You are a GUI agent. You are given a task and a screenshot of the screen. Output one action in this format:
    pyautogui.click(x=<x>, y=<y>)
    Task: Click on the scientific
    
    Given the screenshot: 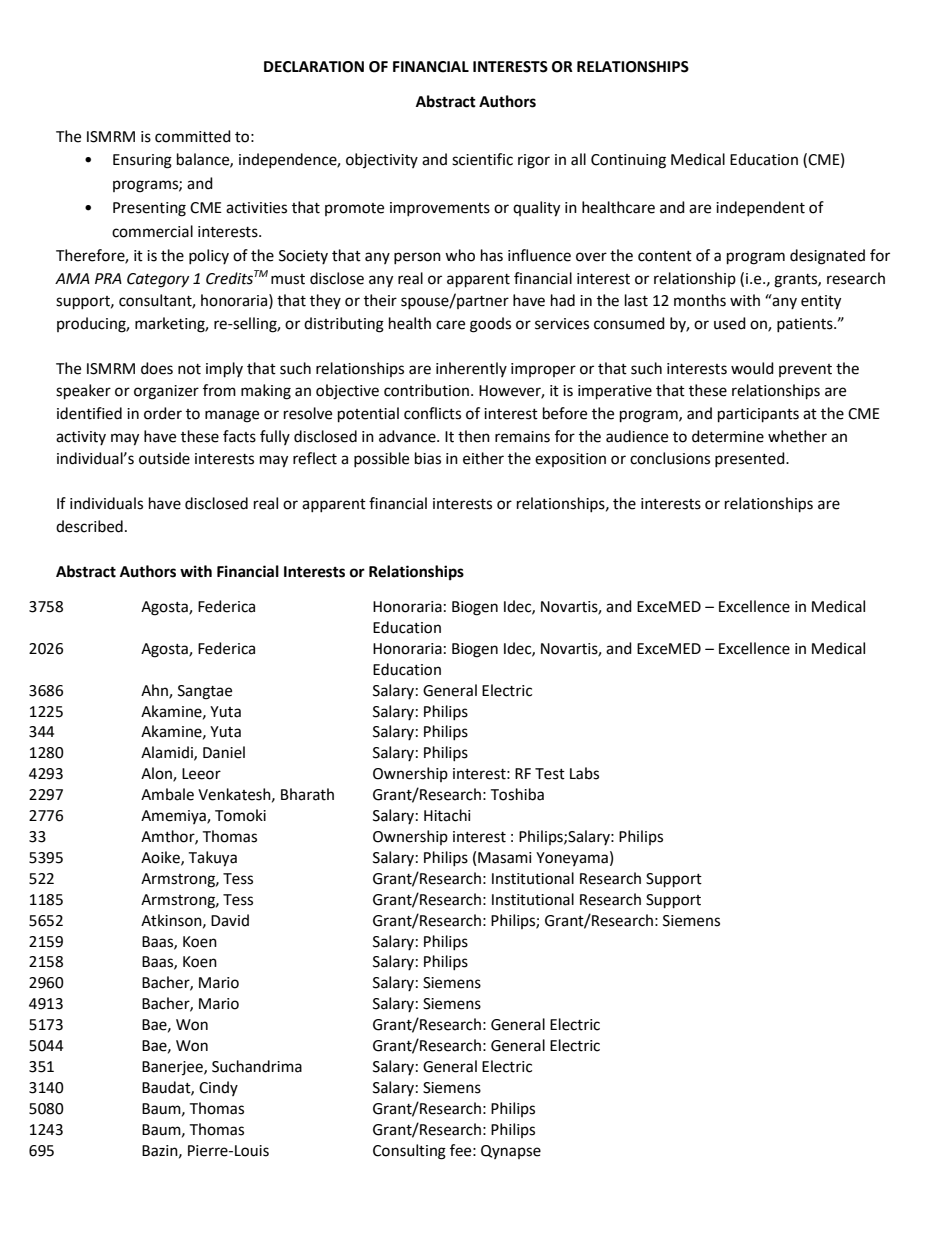 What is the action you would take?
    pyautogui.click(x=482, y=159)
